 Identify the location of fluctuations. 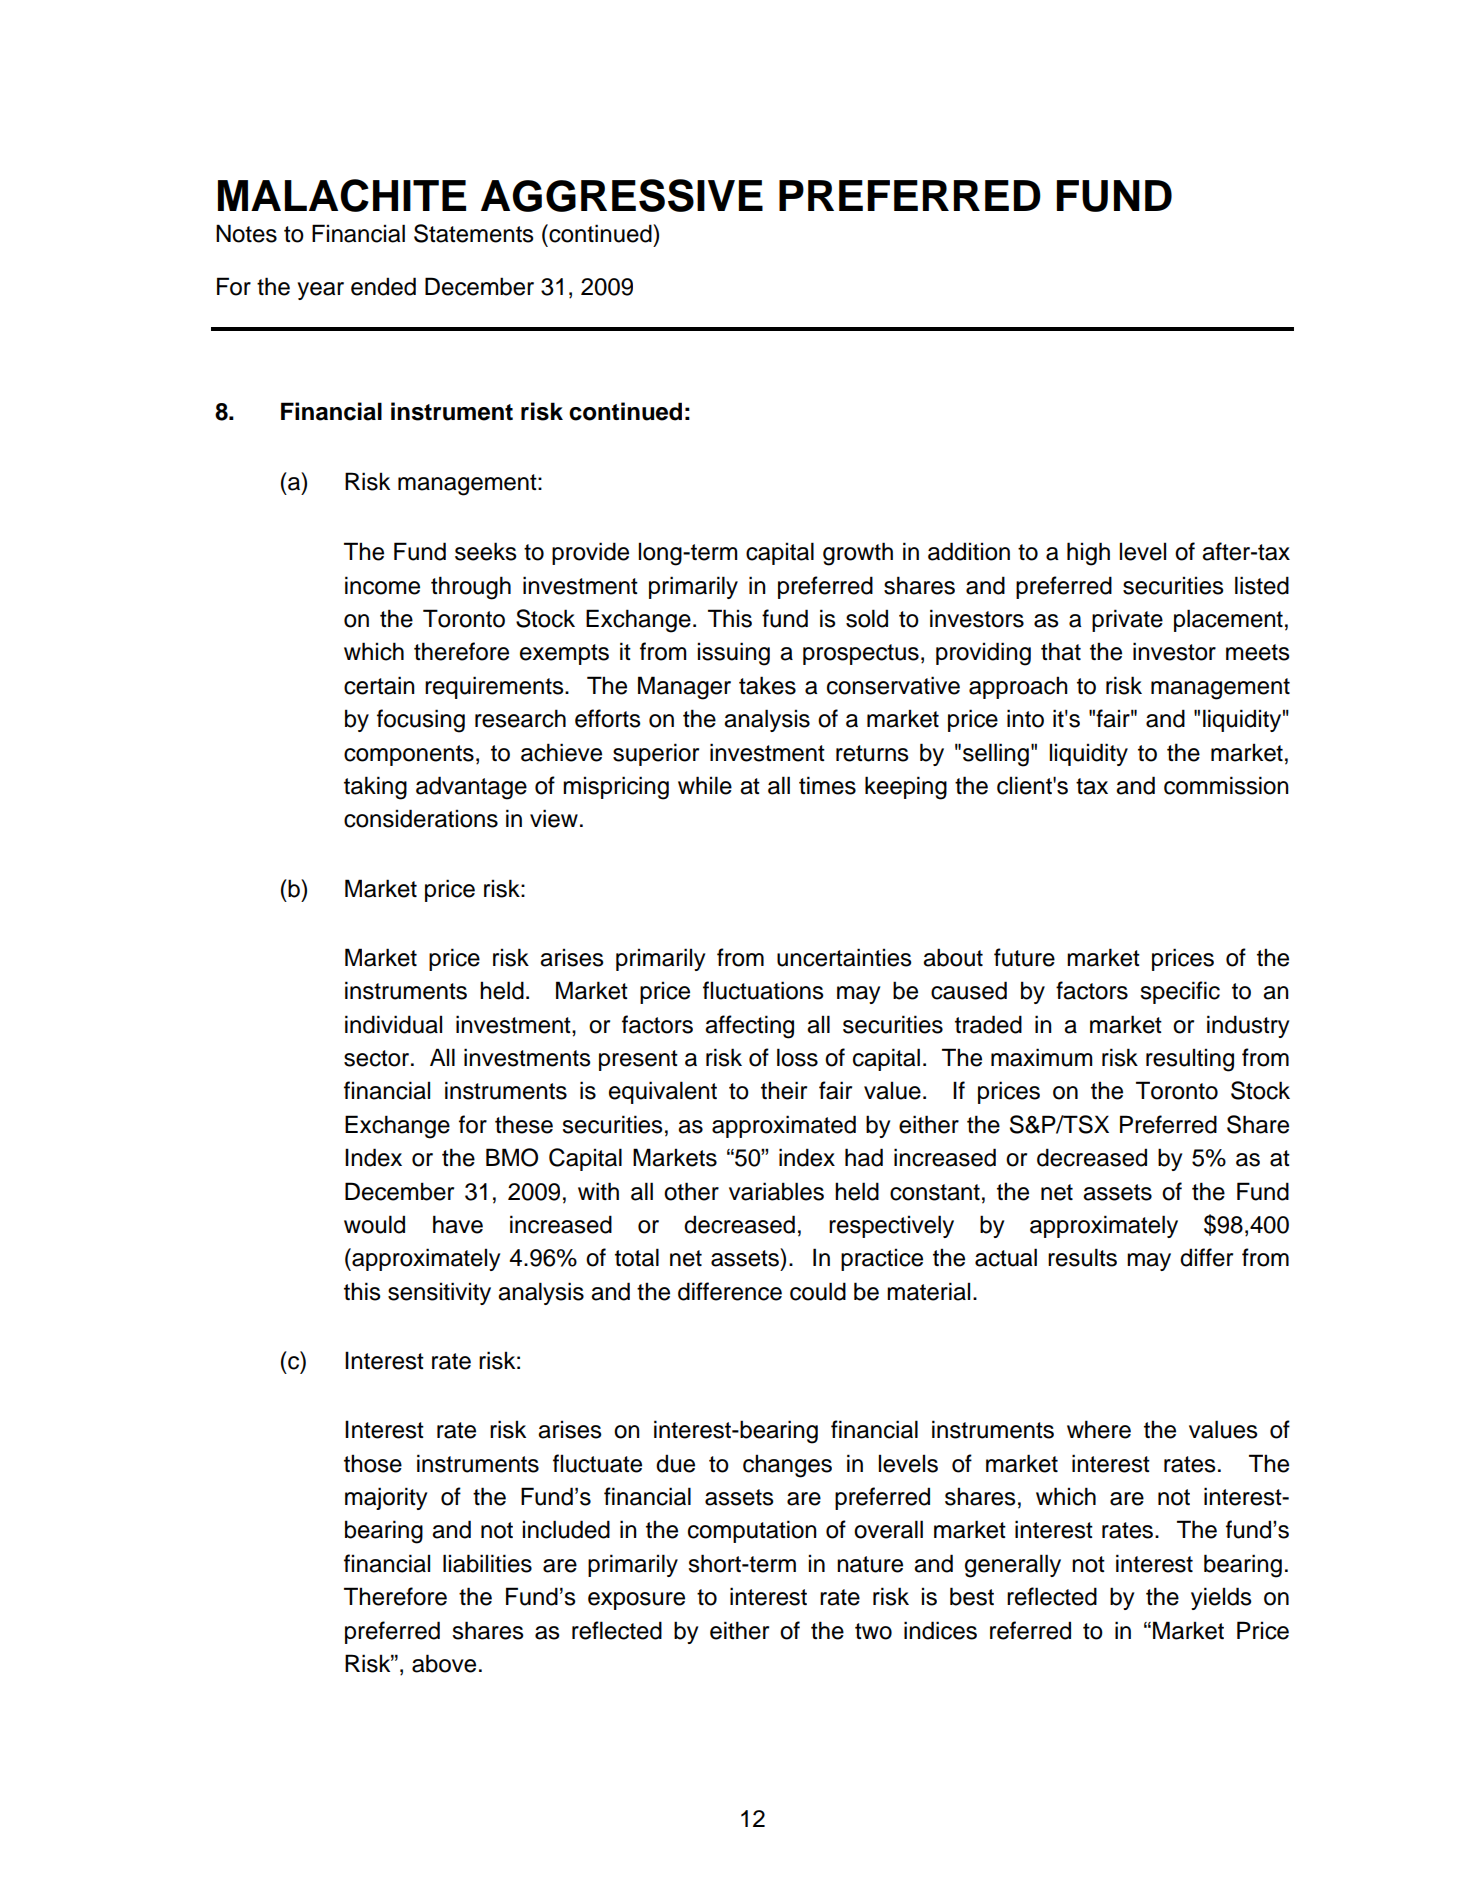
(763, 990).
